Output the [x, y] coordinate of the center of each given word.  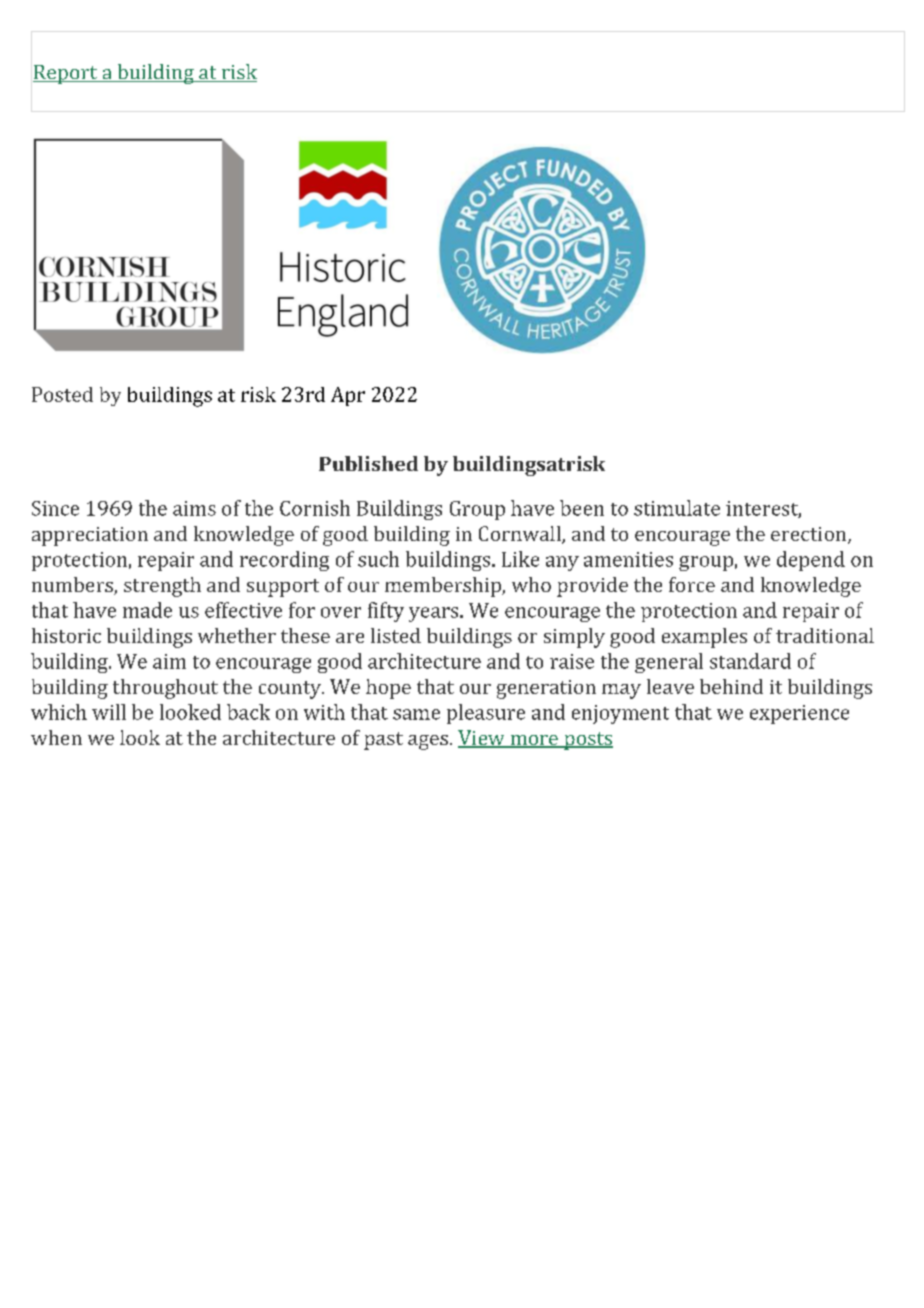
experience [799, 714]
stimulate [677, 508]
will [109, 712]
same [416, 714]
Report [66, 74]
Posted [62, 394]
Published [368, 463]
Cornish [315, 508]
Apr [348, 396]
